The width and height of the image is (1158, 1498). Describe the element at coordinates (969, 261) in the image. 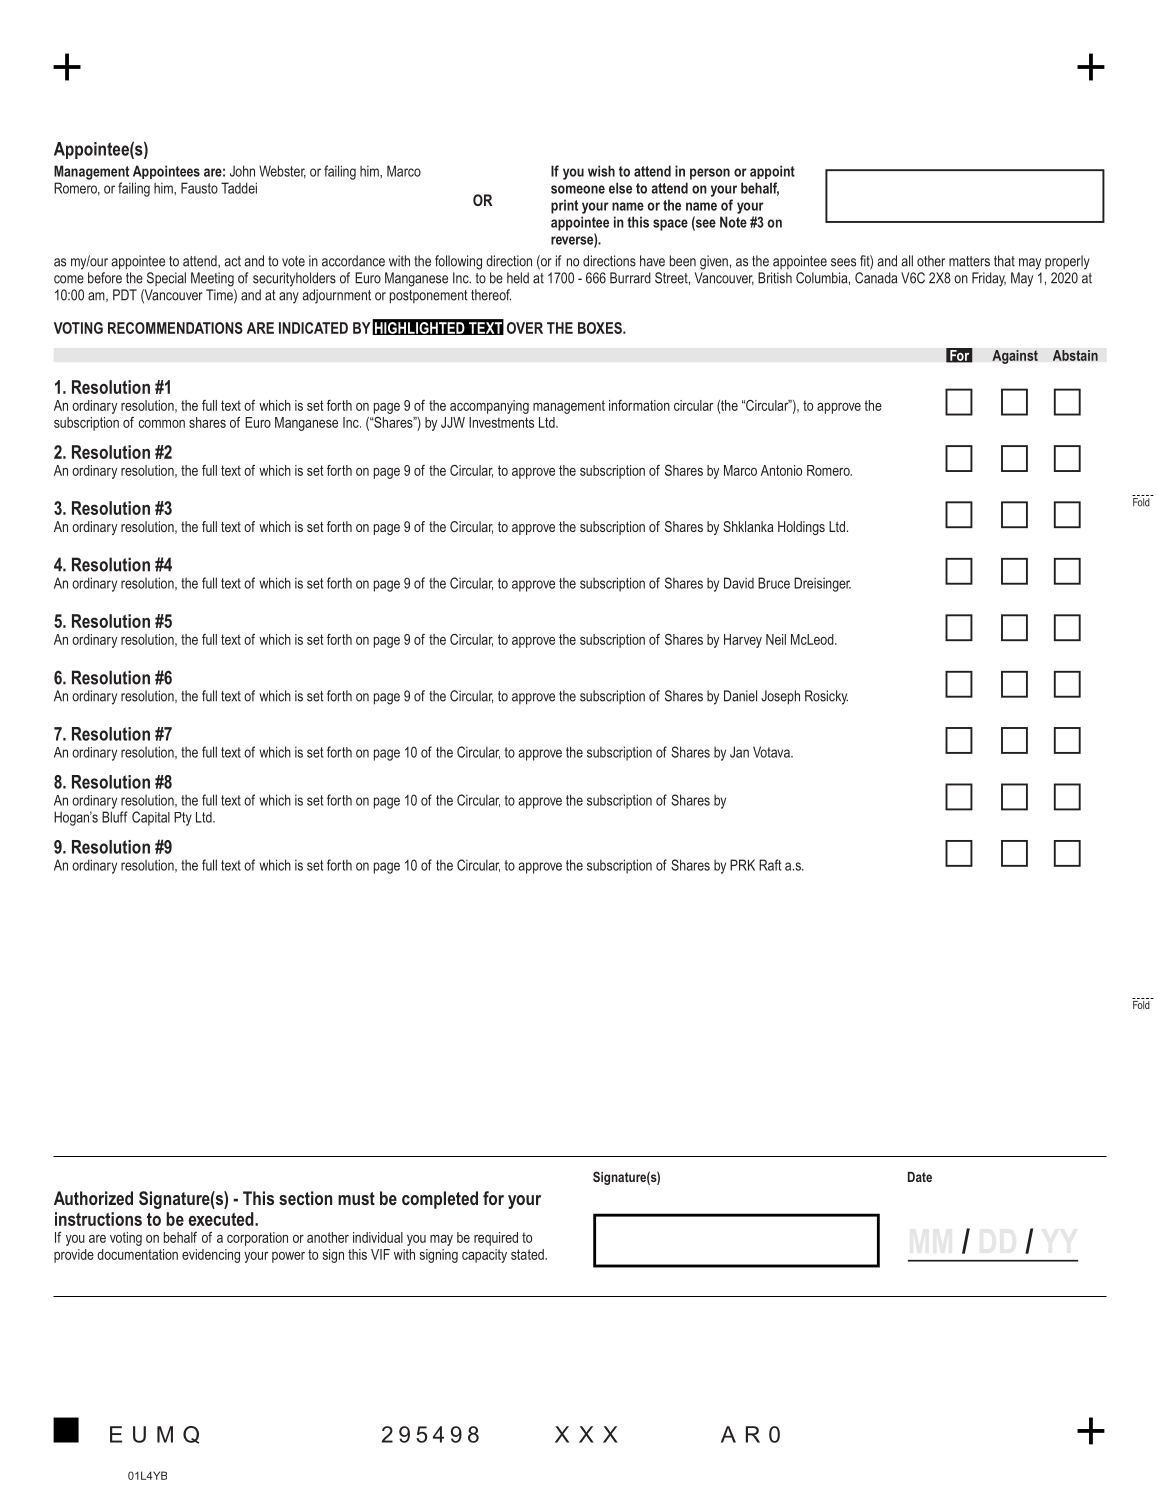

I see `matters` at that location.
